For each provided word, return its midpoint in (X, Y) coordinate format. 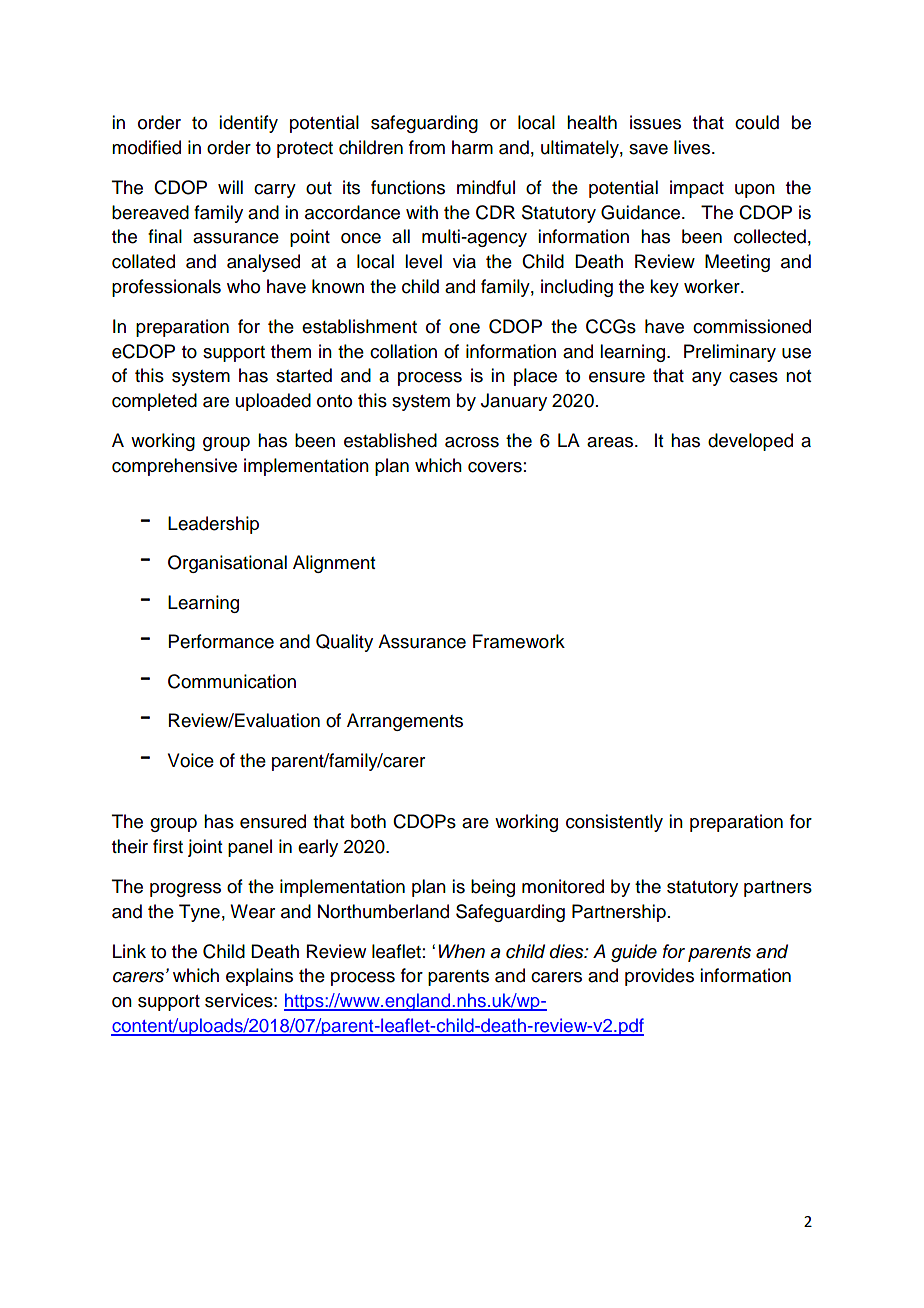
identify (248, 124)
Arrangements (405, 722)
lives (693, 147)
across (472, 442)
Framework (519, 641)
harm (472, 147)
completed (154, 402)
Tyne (199, 913)
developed (750, 442)
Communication (232, 681)
